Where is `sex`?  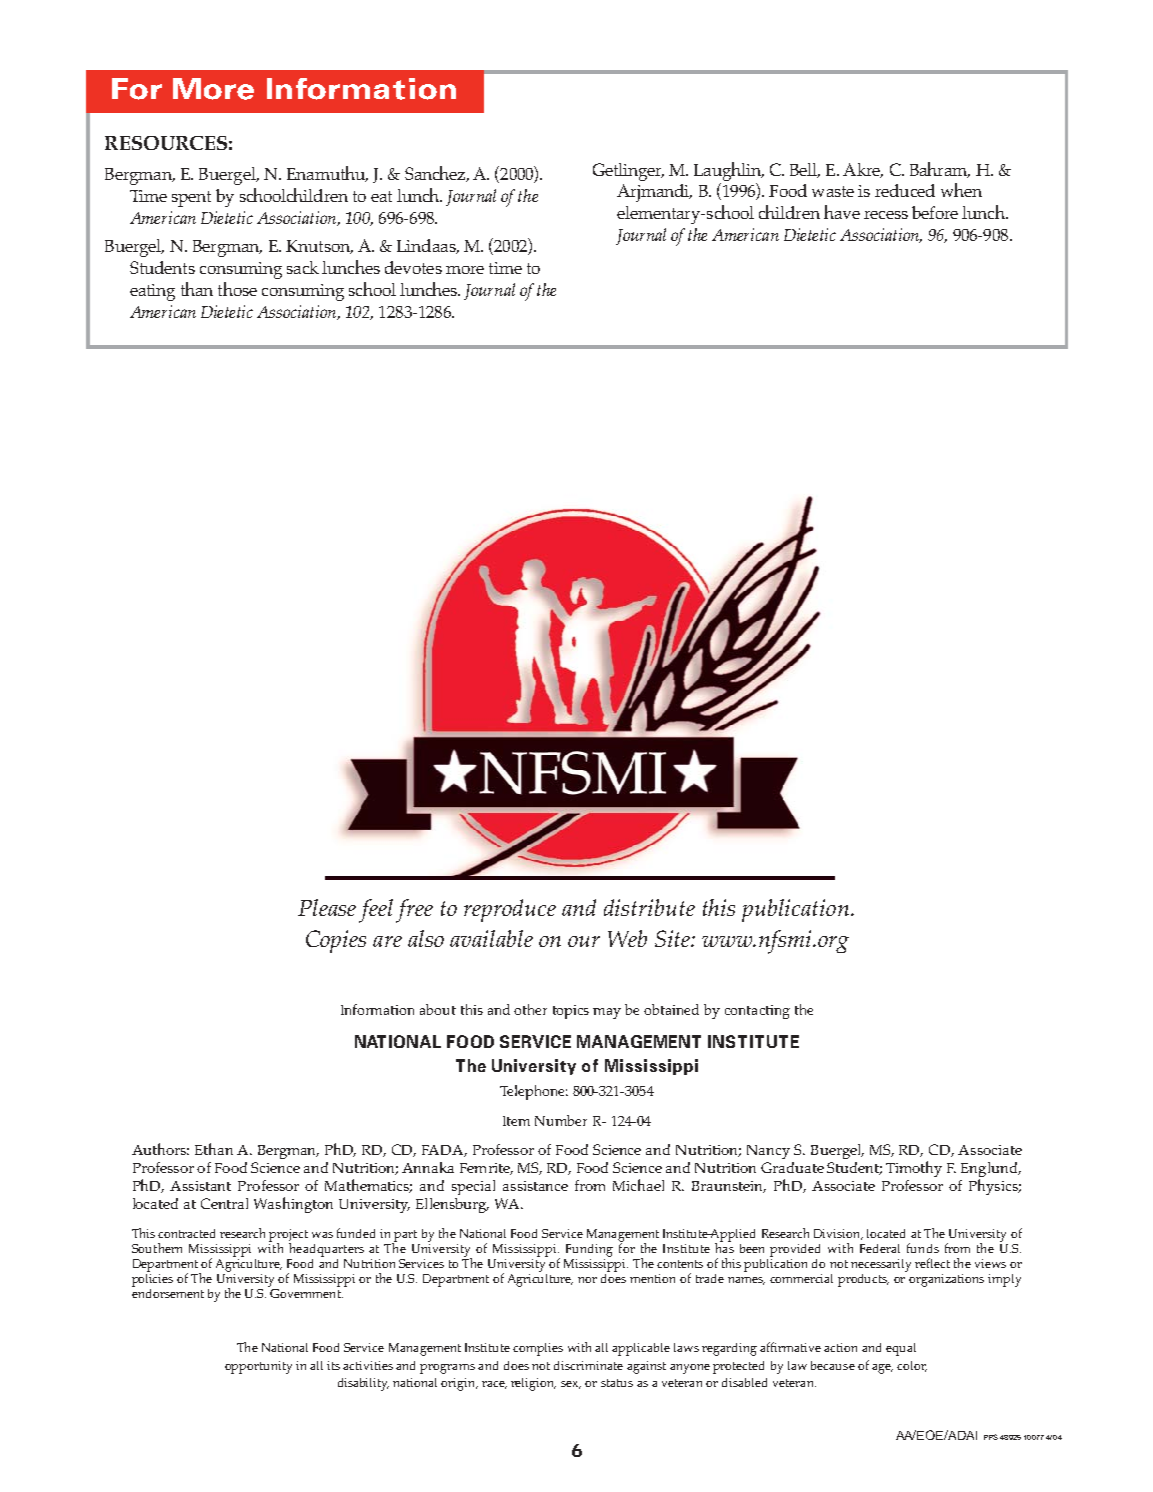 sex is located at coordinates (571, 1385).
